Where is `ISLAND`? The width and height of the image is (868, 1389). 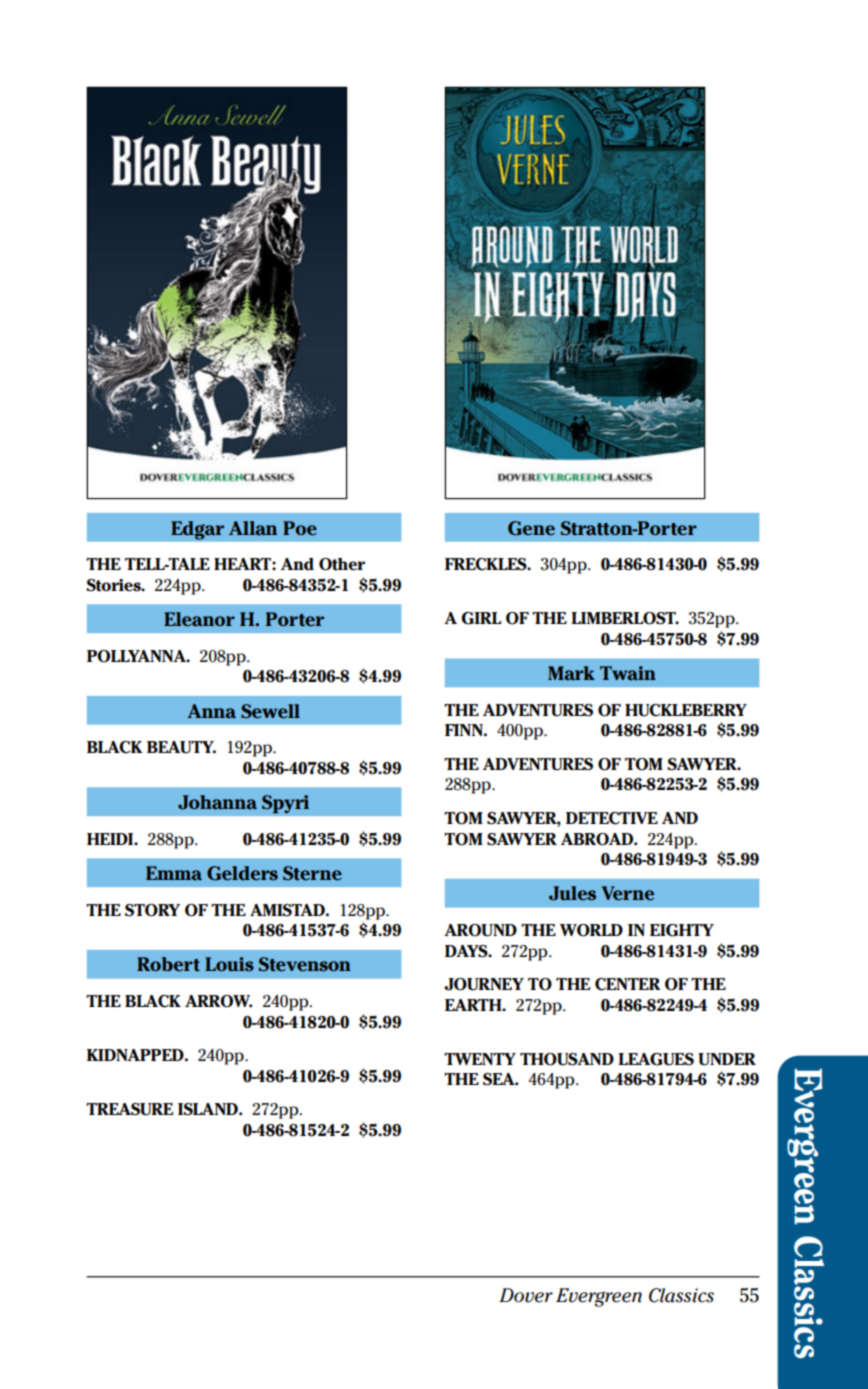 ISLAND is located at coordinates (209, 1109).
